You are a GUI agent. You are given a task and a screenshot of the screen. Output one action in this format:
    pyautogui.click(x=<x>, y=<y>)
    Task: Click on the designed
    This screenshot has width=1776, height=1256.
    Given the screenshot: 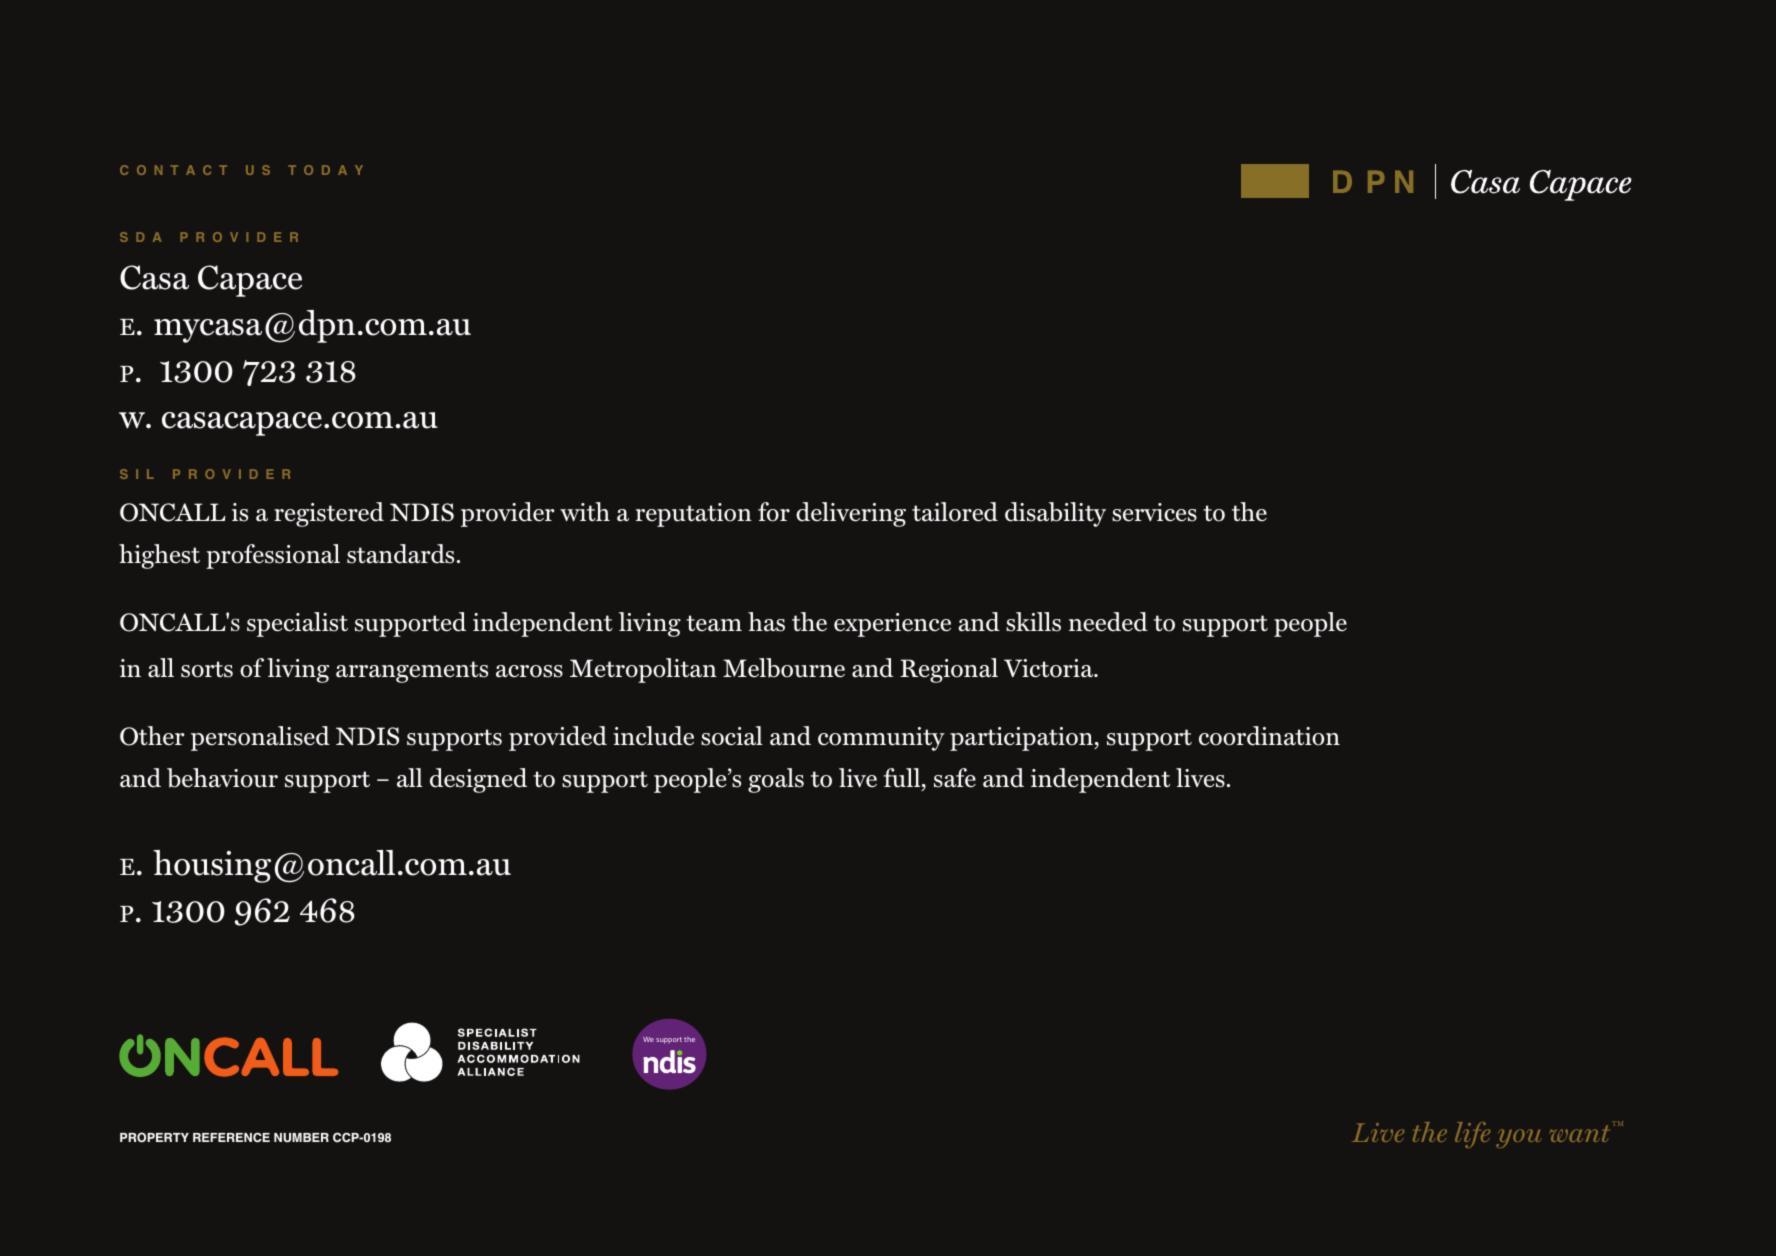 What is the action you would take?
    pyautogui.click(x=478, y=780)
